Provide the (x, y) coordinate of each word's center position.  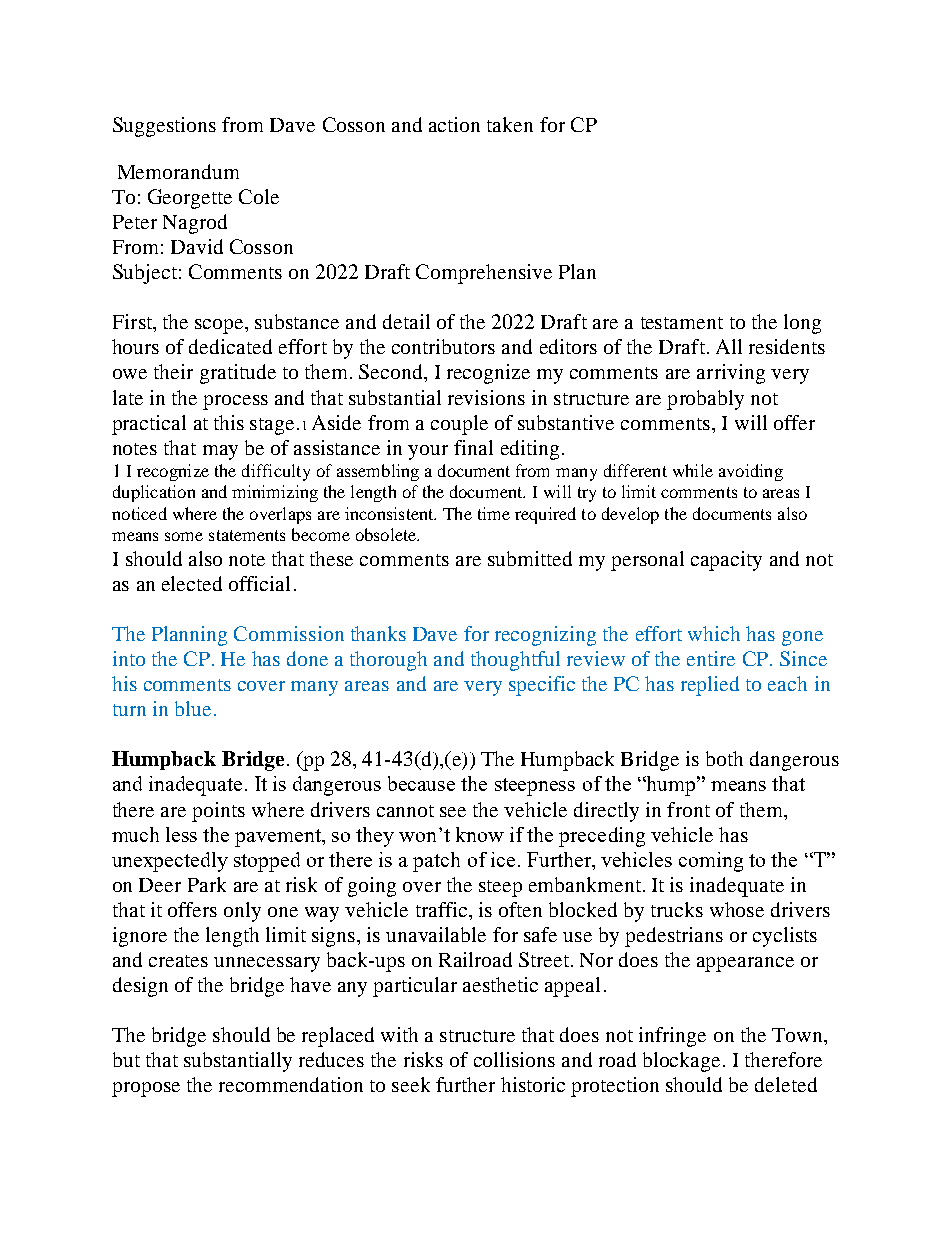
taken (510, 124)
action (454, 124)
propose (146, 1089)
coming (711, 862)
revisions (486, 397)
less (181, 834)
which (714, 633)
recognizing (545, 636)
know (480, 834)
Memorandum (178, 171)
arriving (731, 374)
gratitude (238, 374)
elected (192, 583)
